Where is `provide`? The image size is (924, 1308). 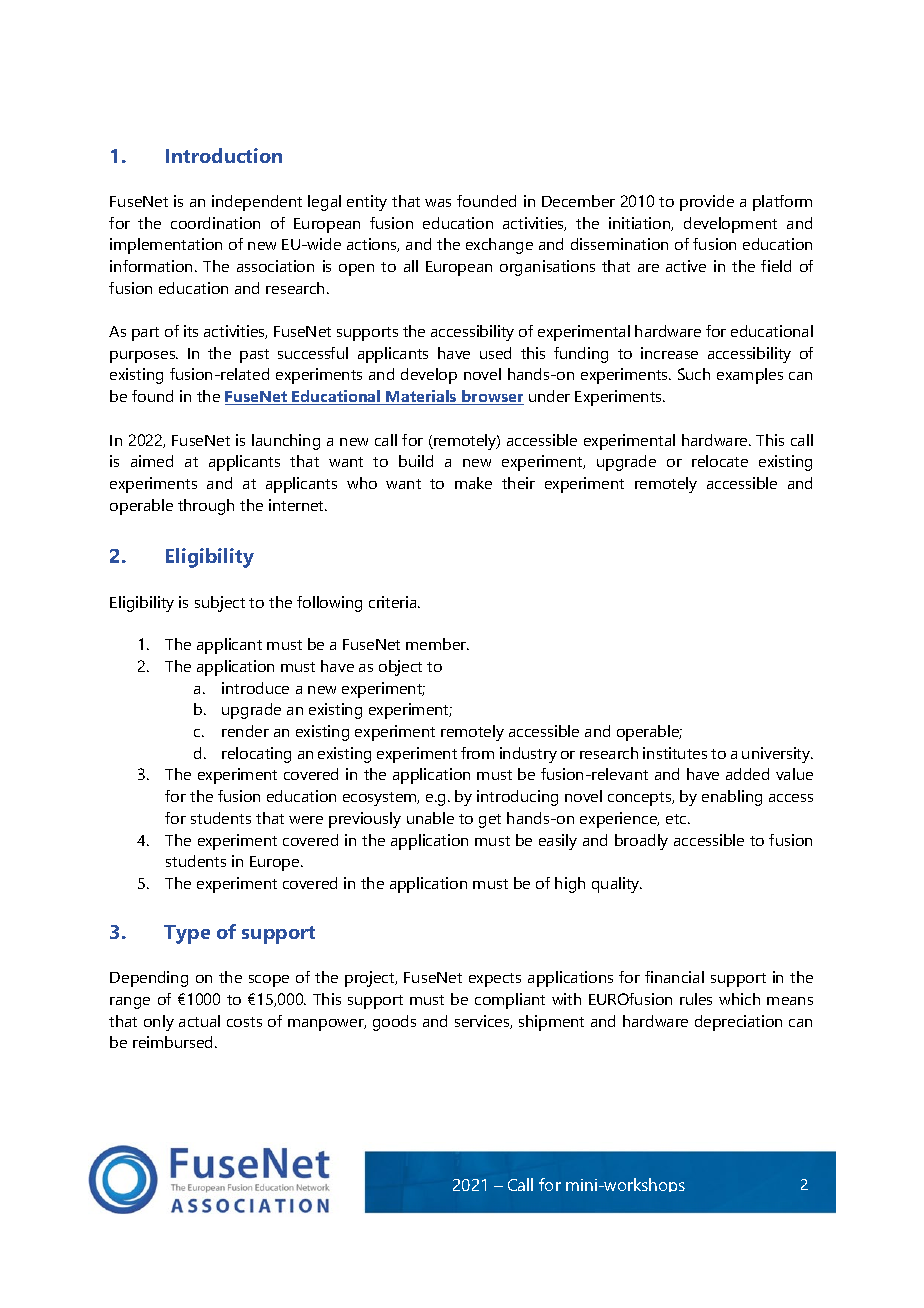
provide is located at coordinates (707, 203).
